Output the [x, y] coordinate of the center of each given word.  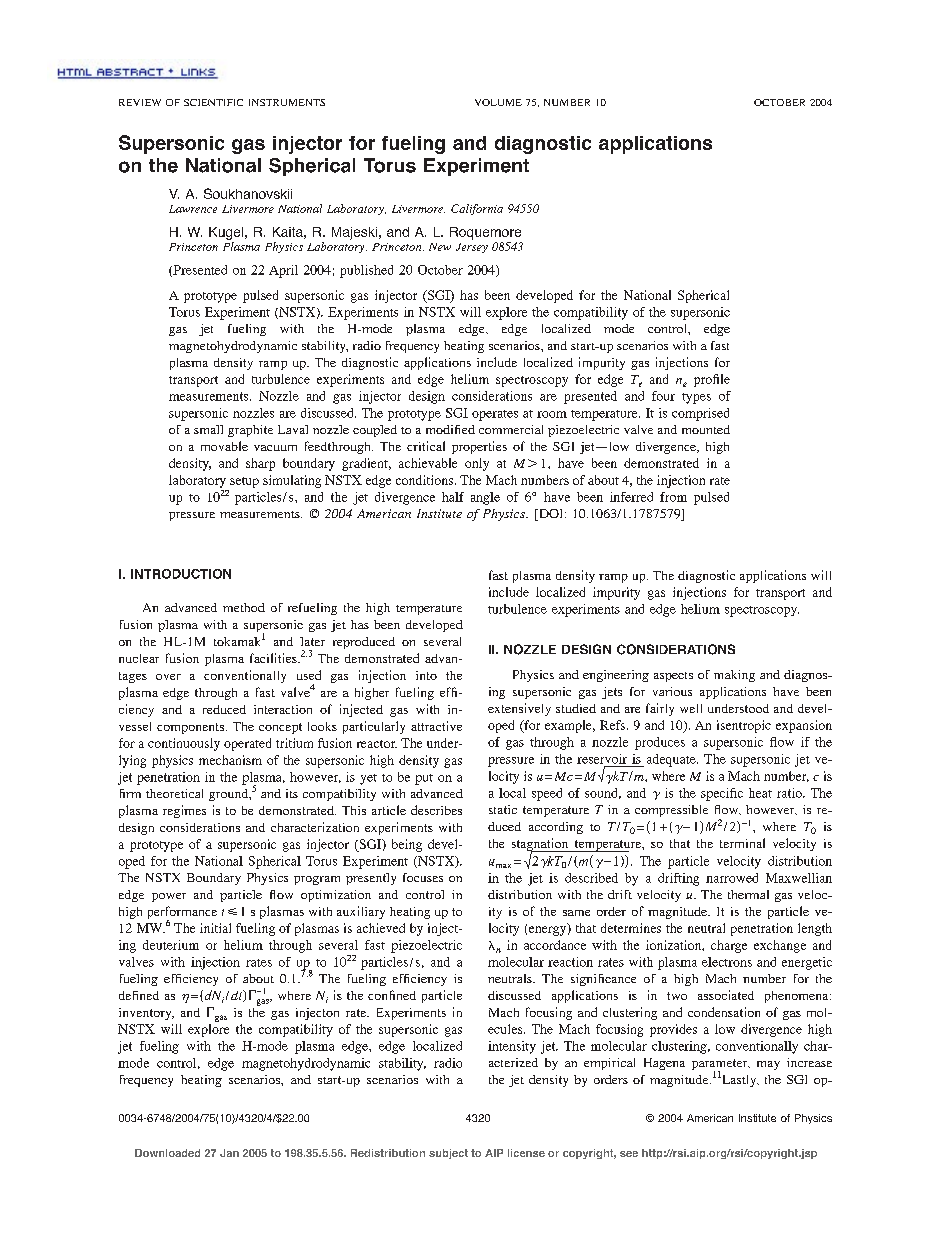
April [283, 271]
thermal [748, 894]
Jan [229, 1153]
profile [712, 380]
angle [485, 498]
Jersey [472, 248]
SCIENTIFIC [213, 102]
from [673, 497]
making [734, 676]
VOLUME [498, 102]
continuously [184, 744]
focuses [423, 877]
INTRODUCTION [181, 574]
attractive [436, 726]
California [477, 209]
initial [215, 928]
